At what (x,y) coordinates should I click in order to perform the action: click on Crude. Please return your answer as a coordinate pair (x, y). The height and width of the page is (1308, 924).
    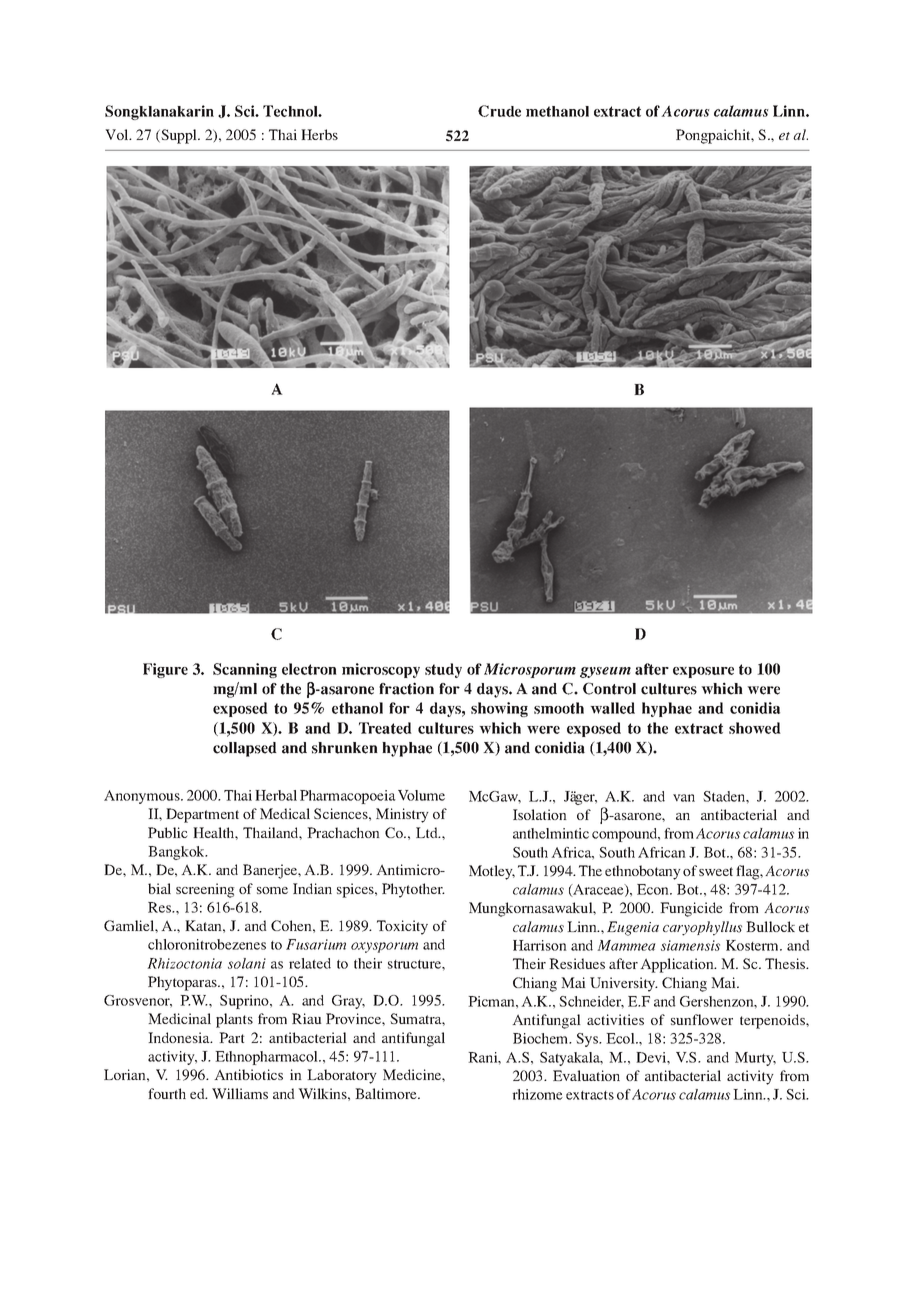
    Looking at the image, I should click on (499, 111).
